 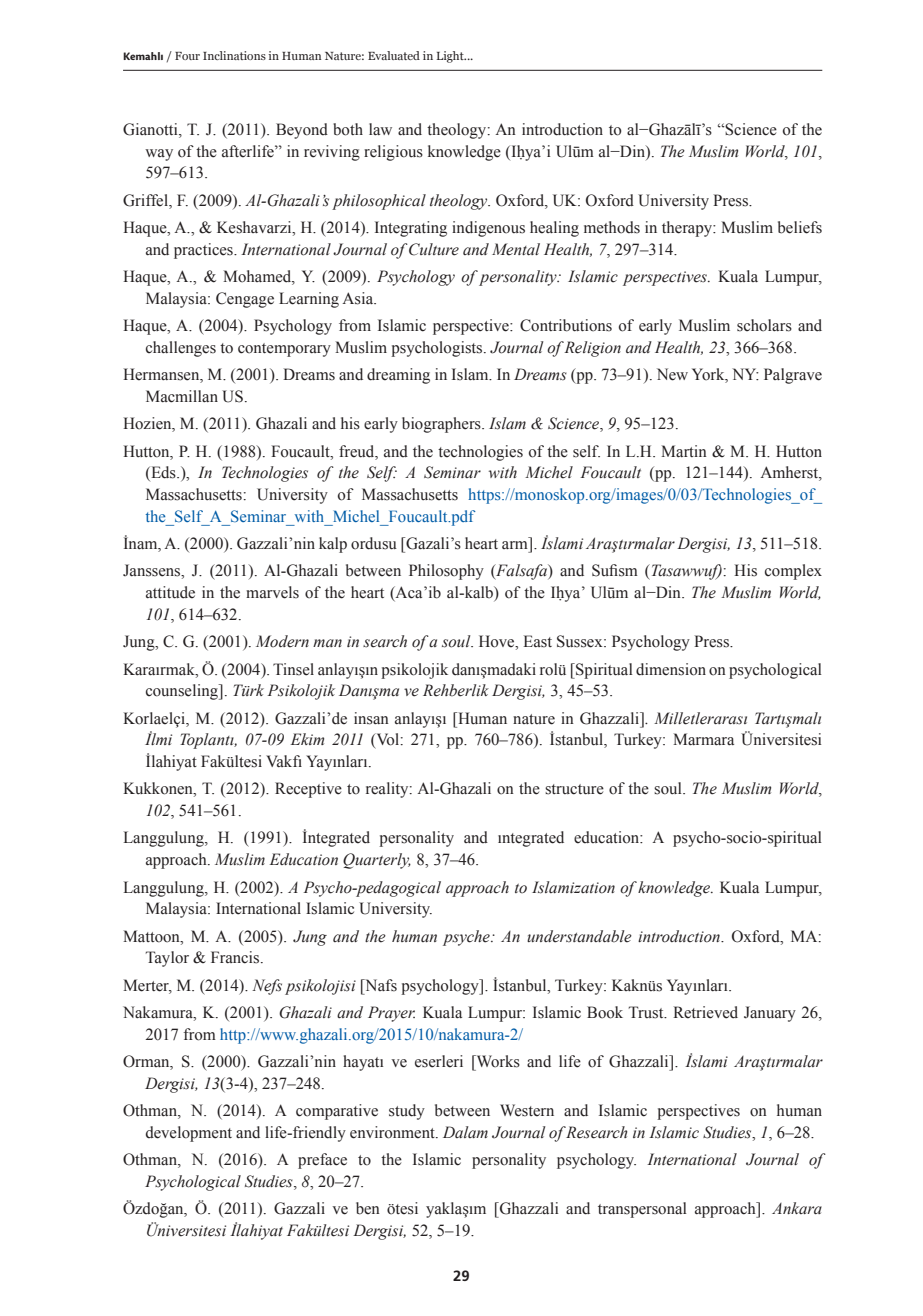 I want to click on Light, so click(x=451, y=57).
